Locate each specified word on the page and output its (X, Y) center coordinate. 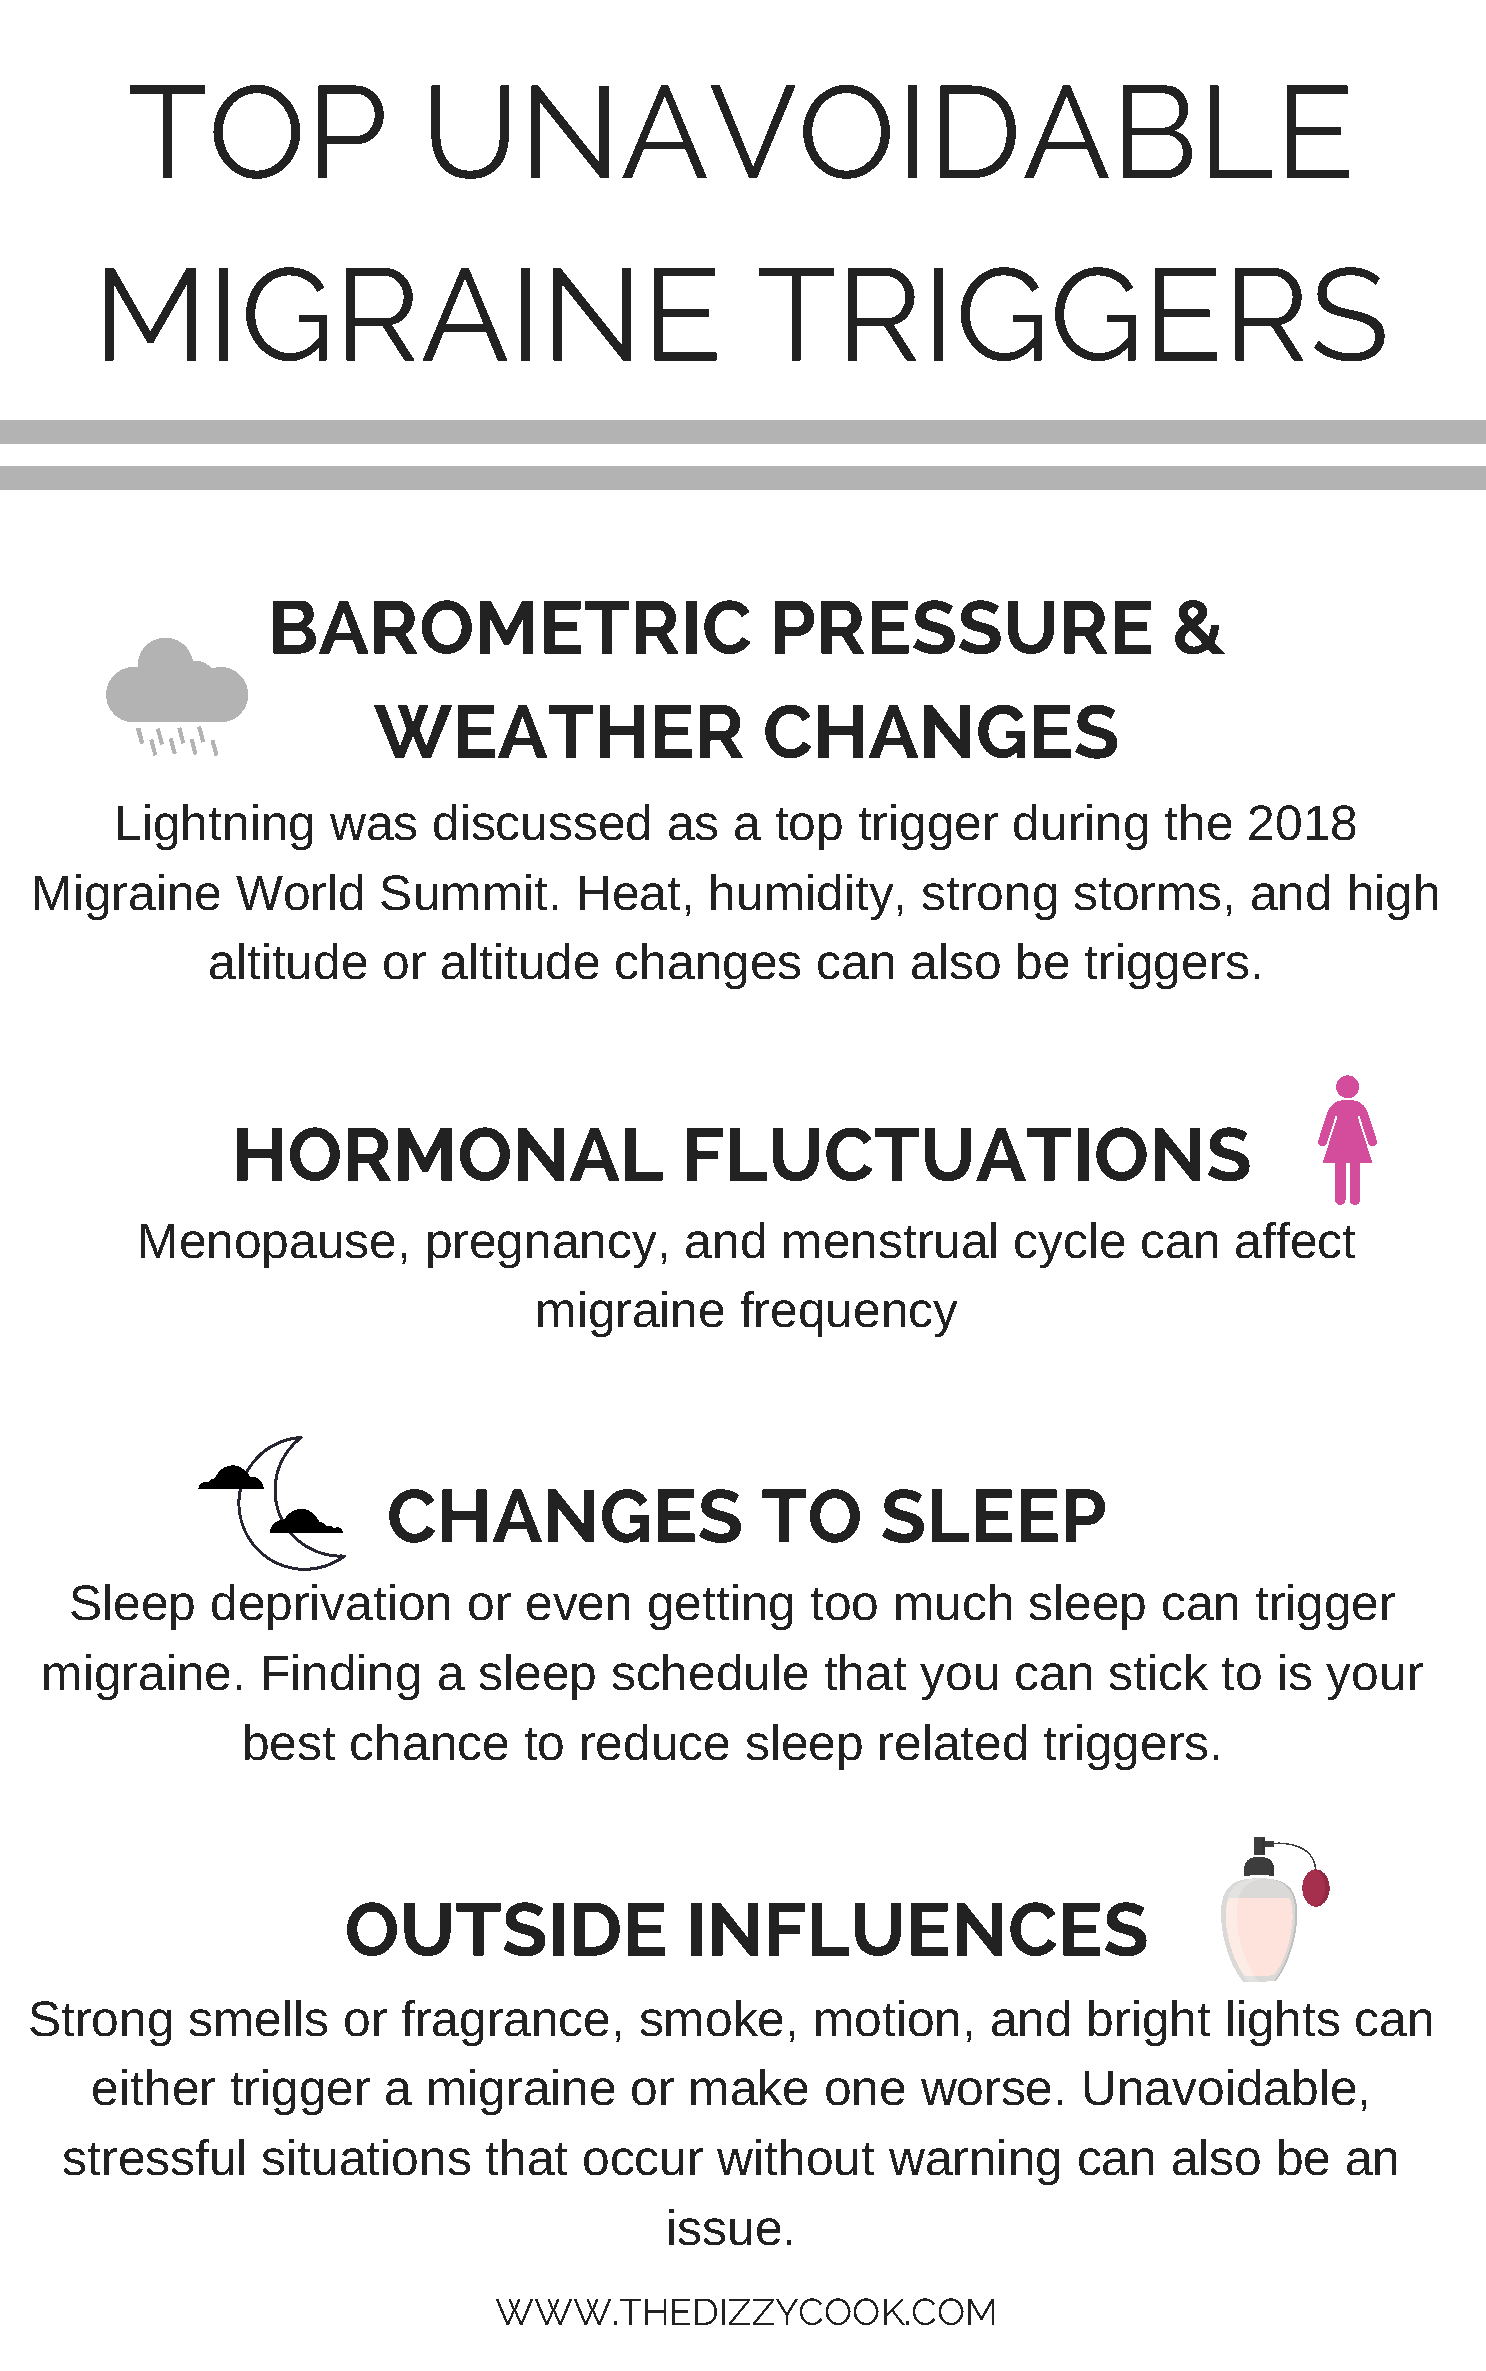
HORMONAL (450, 1154)
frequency (849, 1314)
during (1080, 827)
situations (366, 2157)
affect (1295, 1240)
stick (1159, 1672)
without (795, 2157)
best (290, 1742)
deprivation (330, 1607)
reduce (655, 1742)
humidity (802, 897)
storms (1147, 894)
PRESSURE (963, 627)
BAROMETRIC (511, 627)
